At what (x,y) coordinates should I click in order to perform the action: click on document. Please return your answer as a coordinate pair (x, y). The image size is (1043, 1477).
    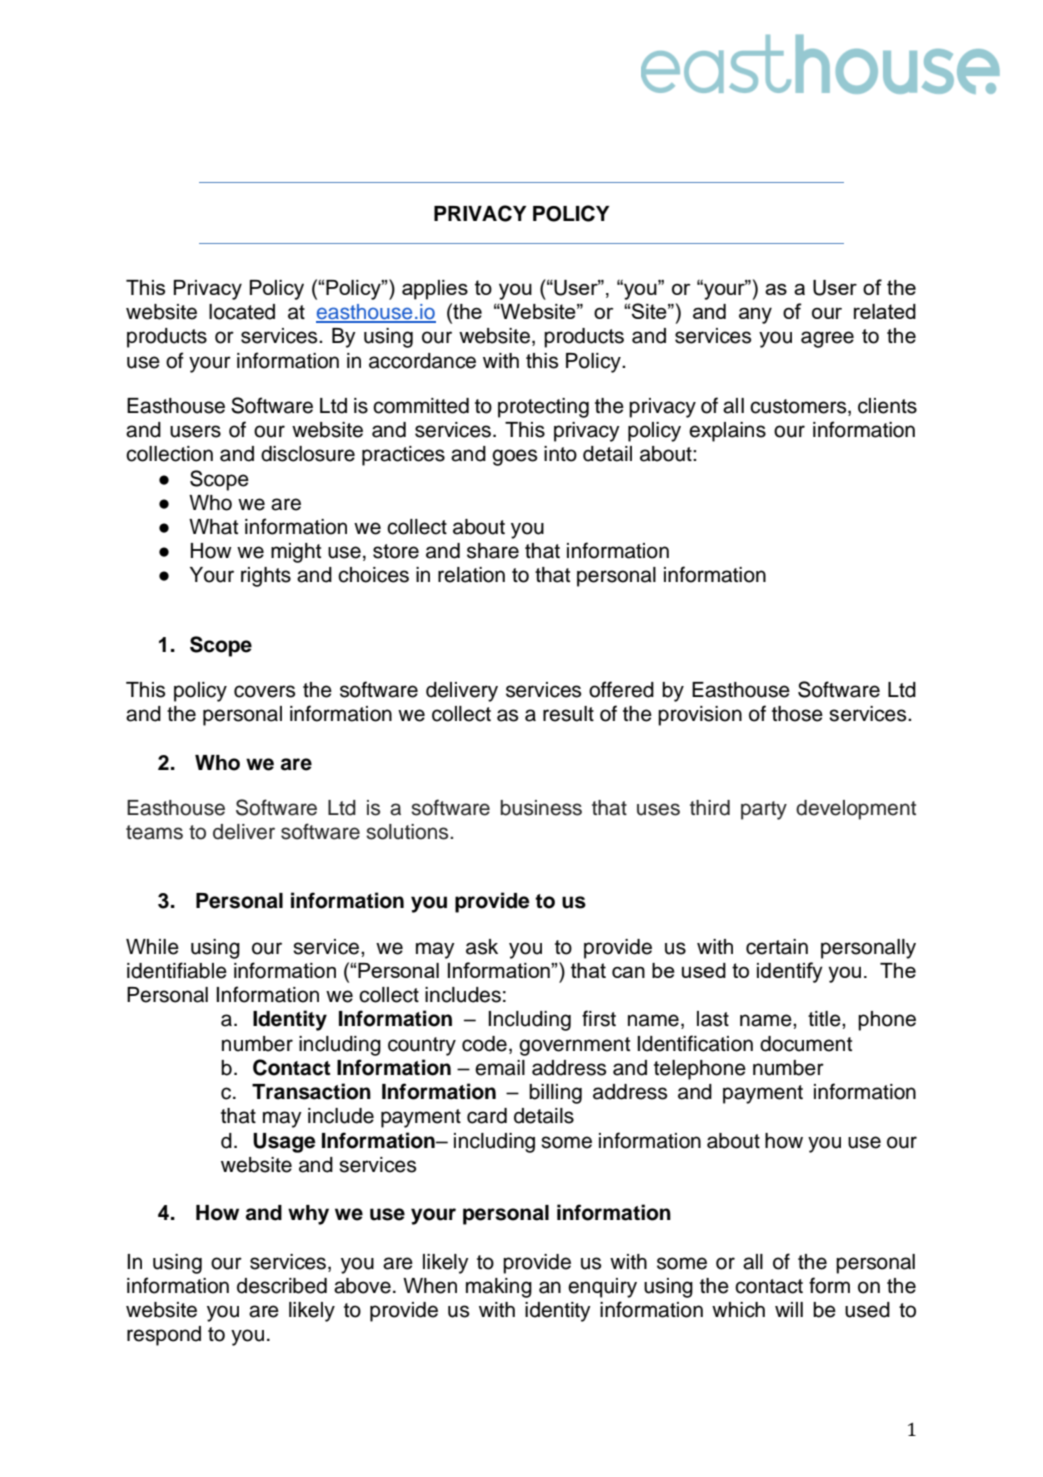
    Looking at the image, I should click on (806, 1044).
